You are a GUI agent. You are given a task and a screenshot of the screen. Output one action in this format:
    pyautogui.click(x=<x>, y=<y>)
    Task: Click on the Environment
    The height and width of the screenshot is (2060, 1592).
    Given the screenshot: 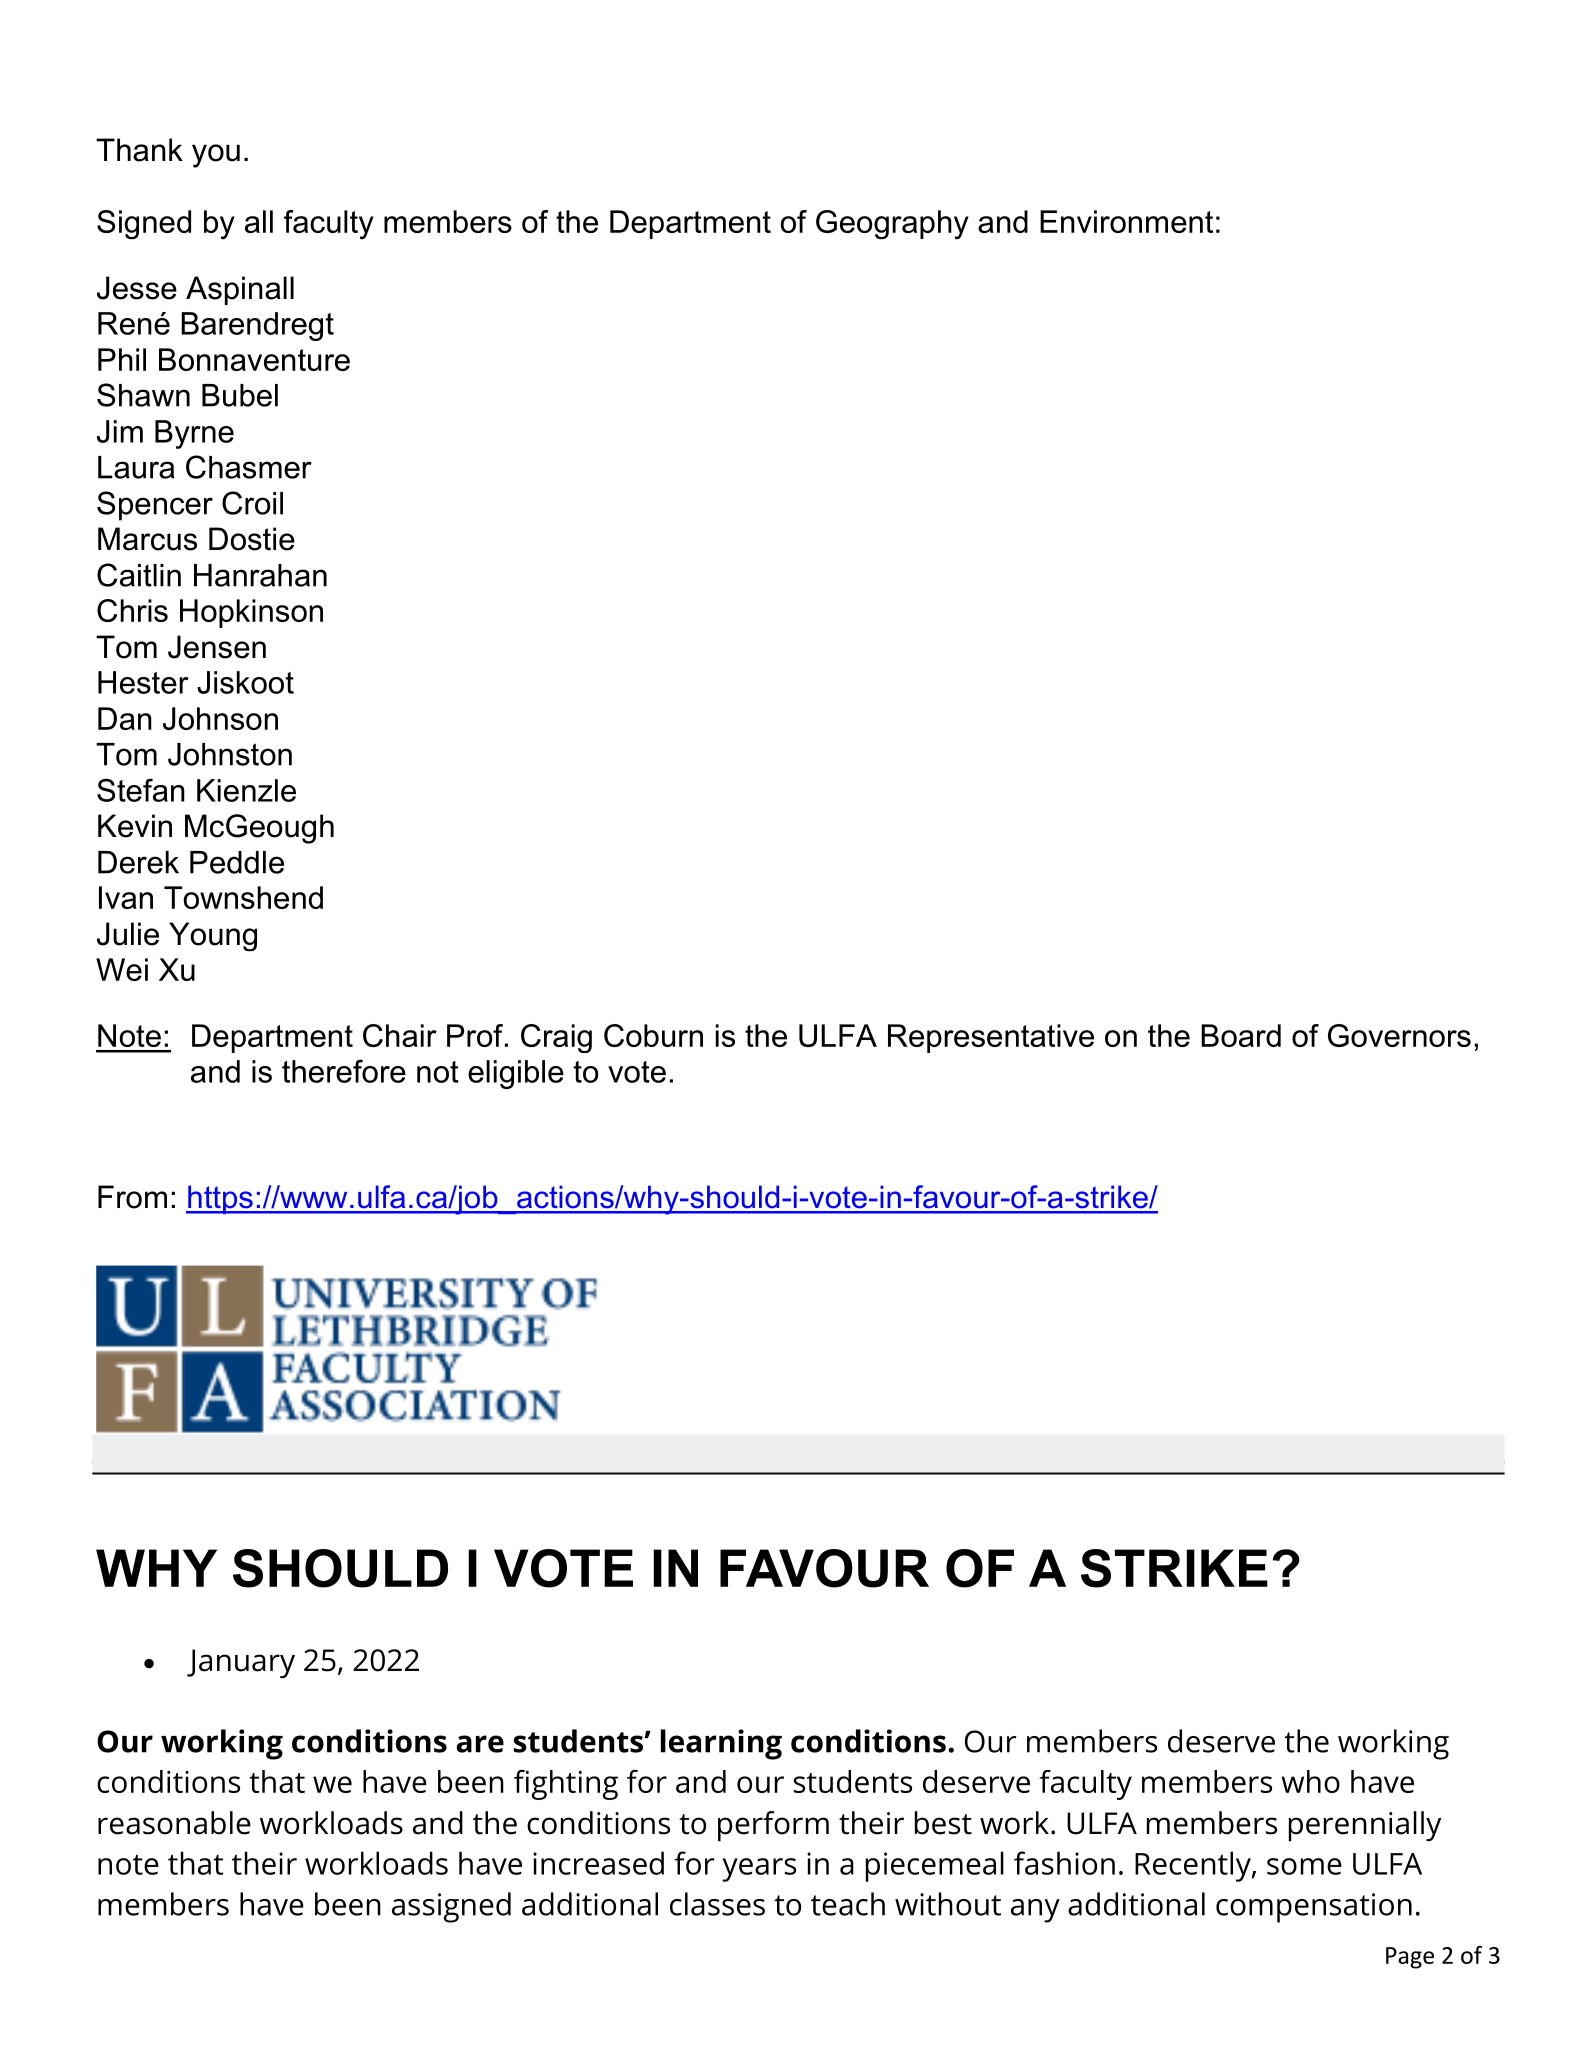 What is the action you would take?
    pyautogui.click(x=1126, y=221)
